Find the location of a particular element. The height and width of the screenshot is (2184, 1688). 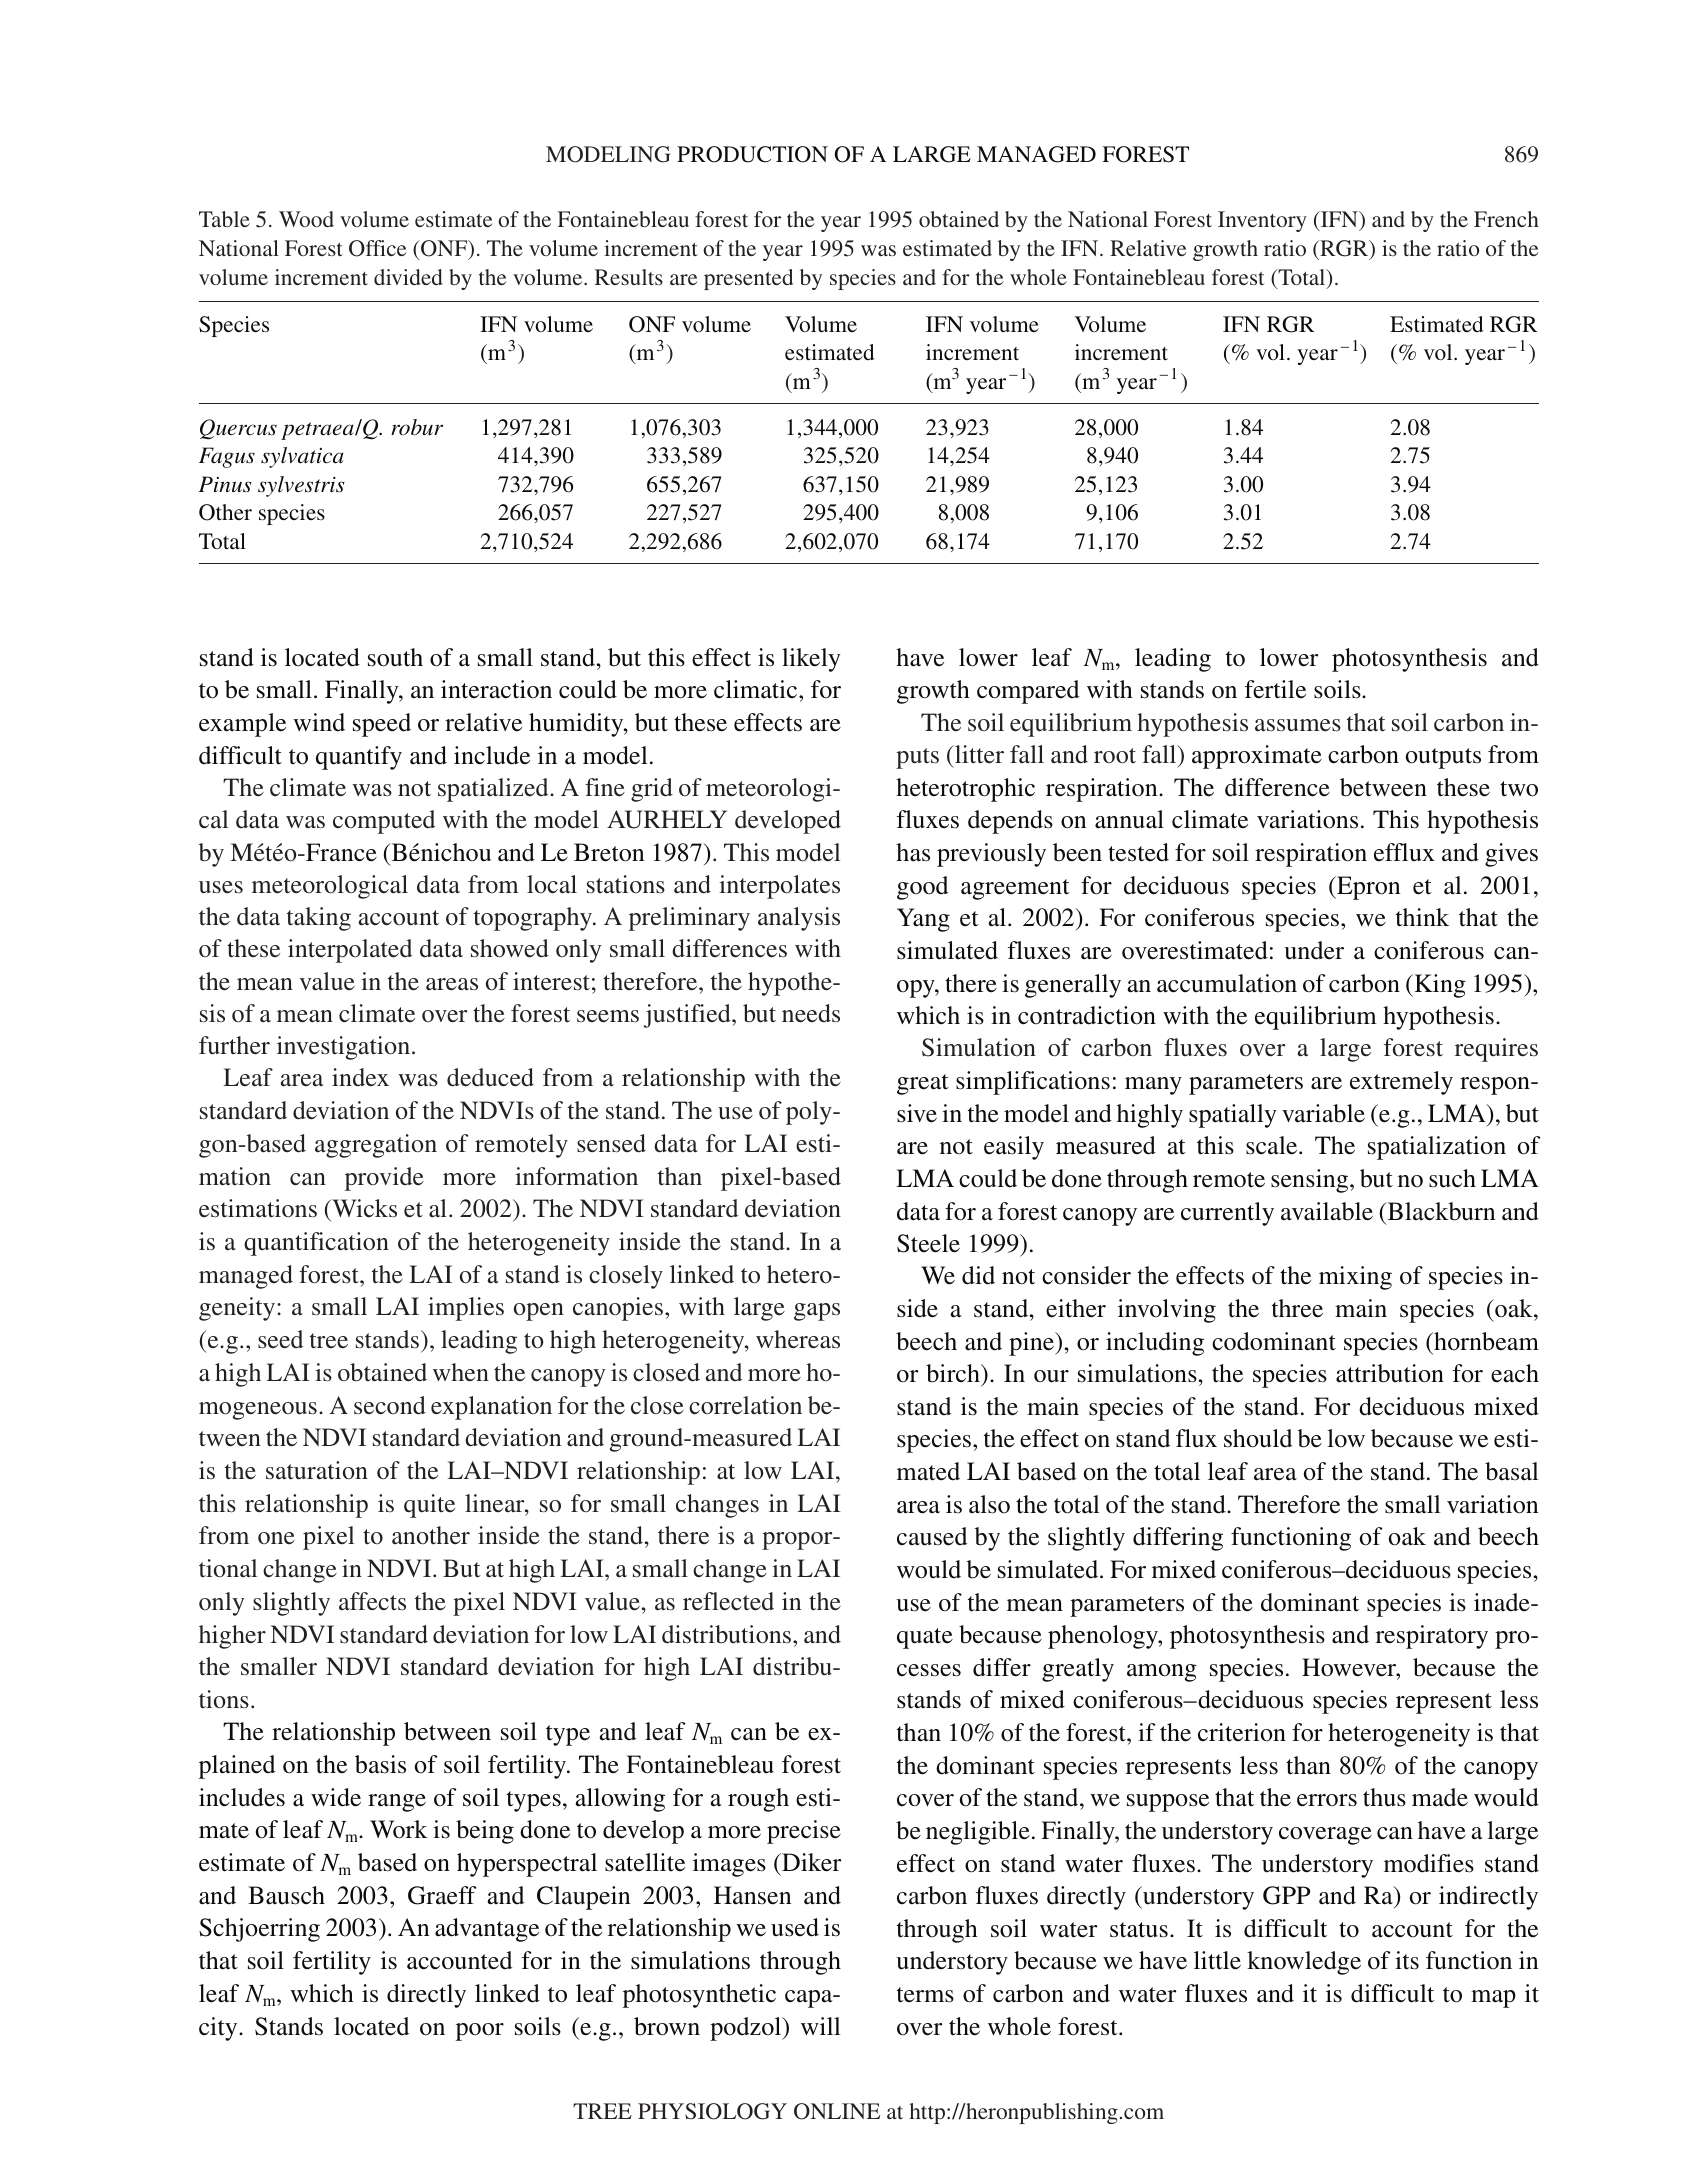

interpolated is located at coordinates (350, 951).
